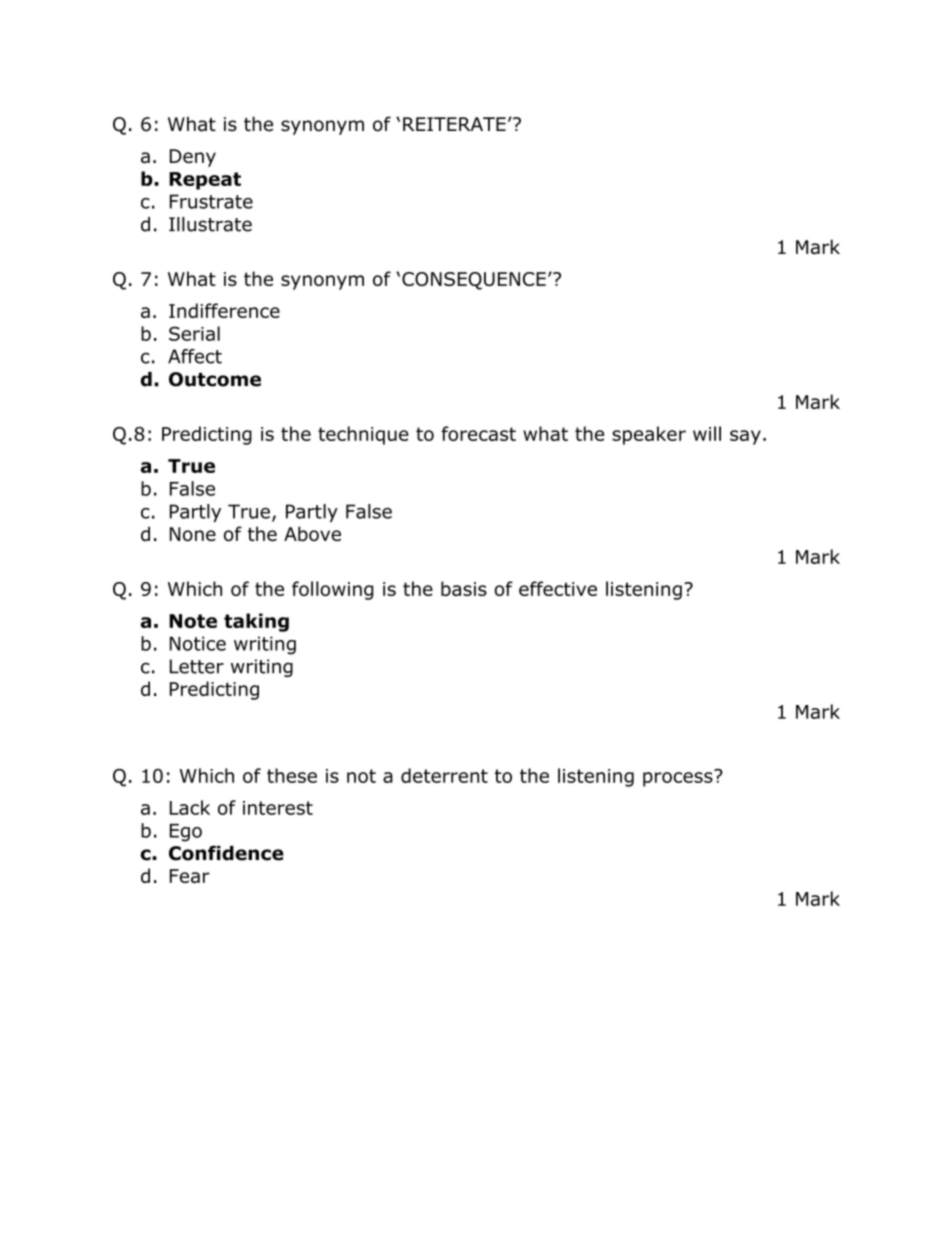 This screenshot has height=1233, width=952. I want to click on speaker, so click(649, 435).
